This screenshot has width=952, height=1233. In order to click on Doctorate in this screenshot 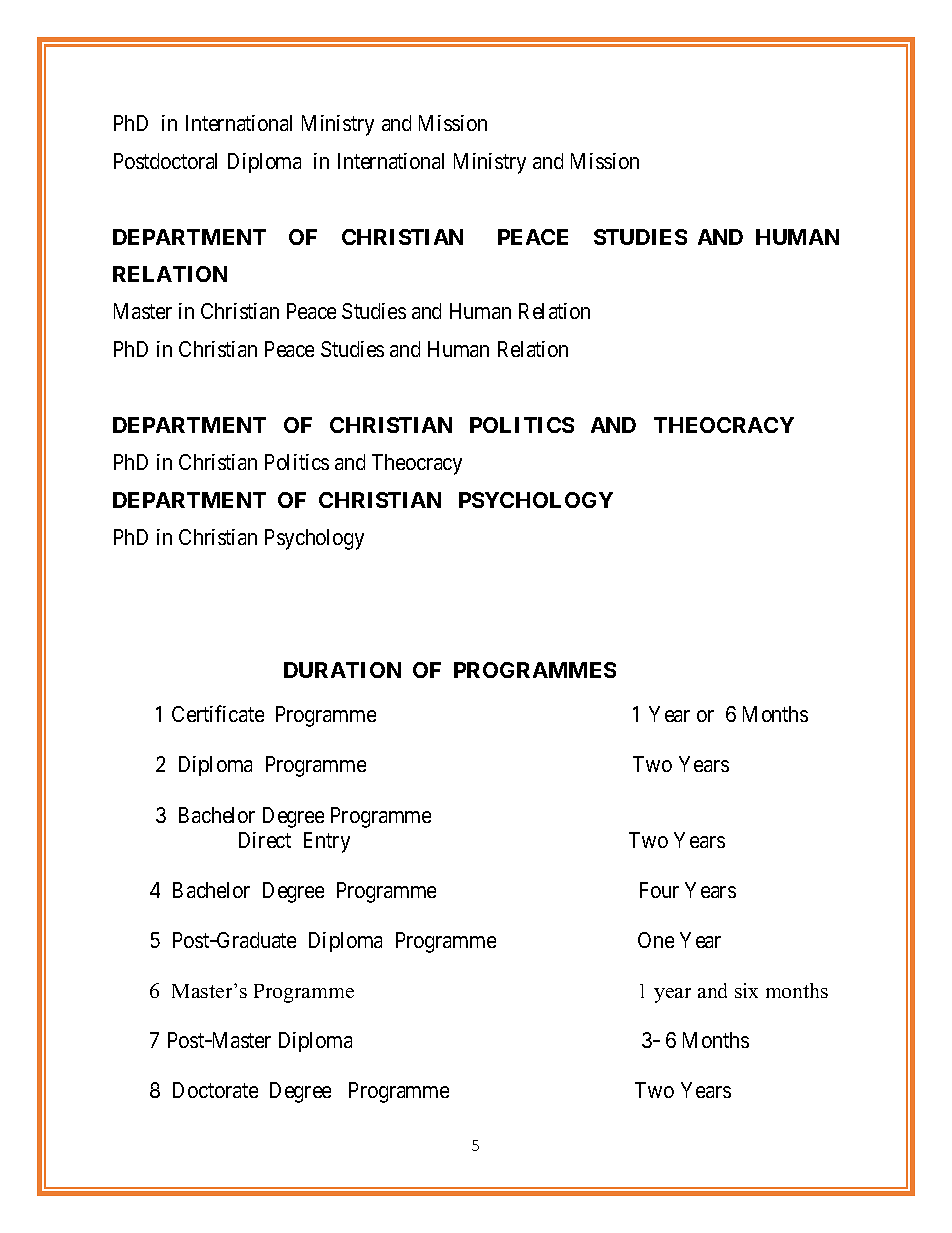, I will do `click(215, 1090)`.
